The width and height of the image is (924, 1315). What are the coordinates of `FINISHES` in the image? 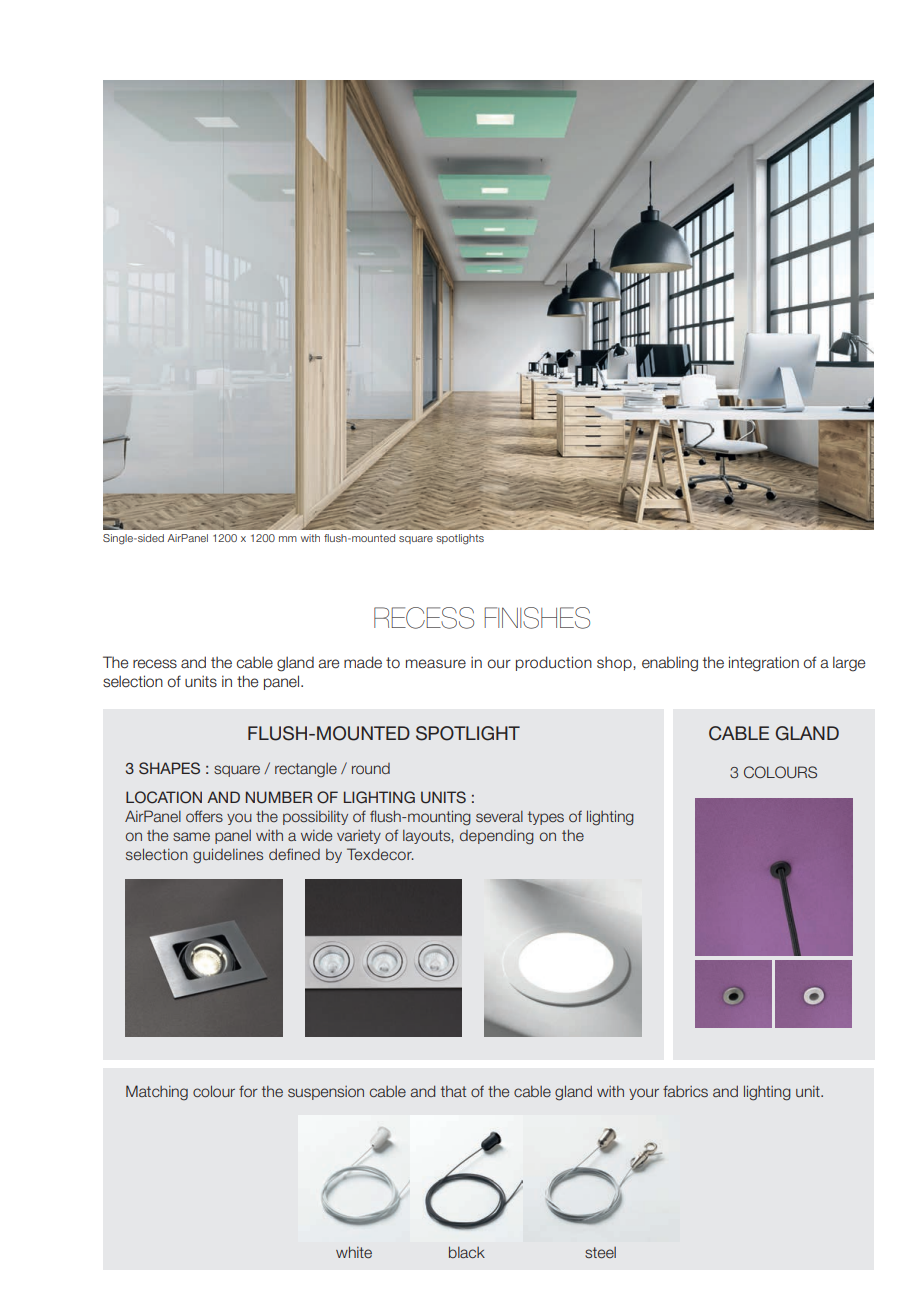 It's located at (537, 618).
